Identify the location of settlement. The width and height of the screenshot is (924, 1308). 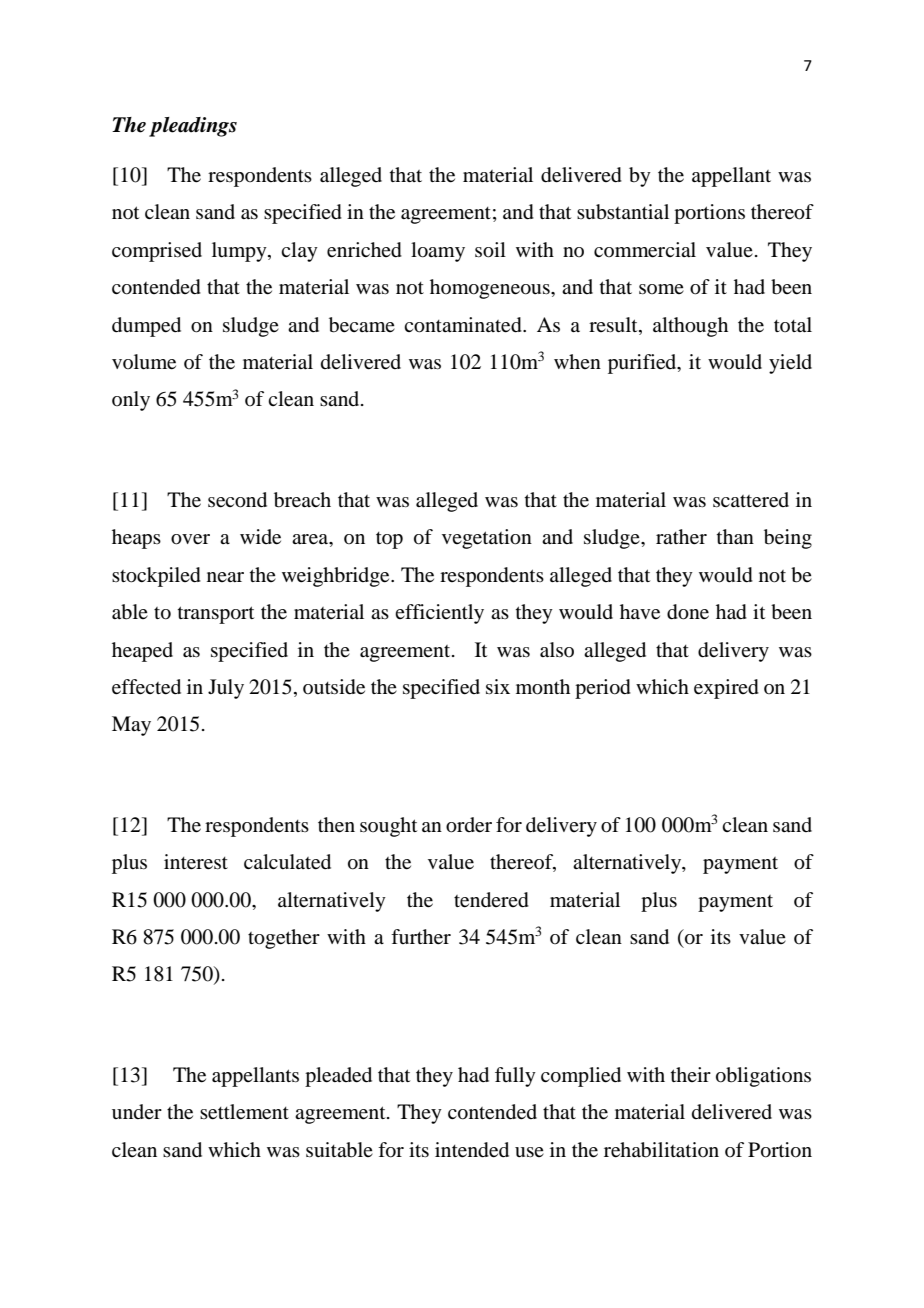
(244, 1112).
